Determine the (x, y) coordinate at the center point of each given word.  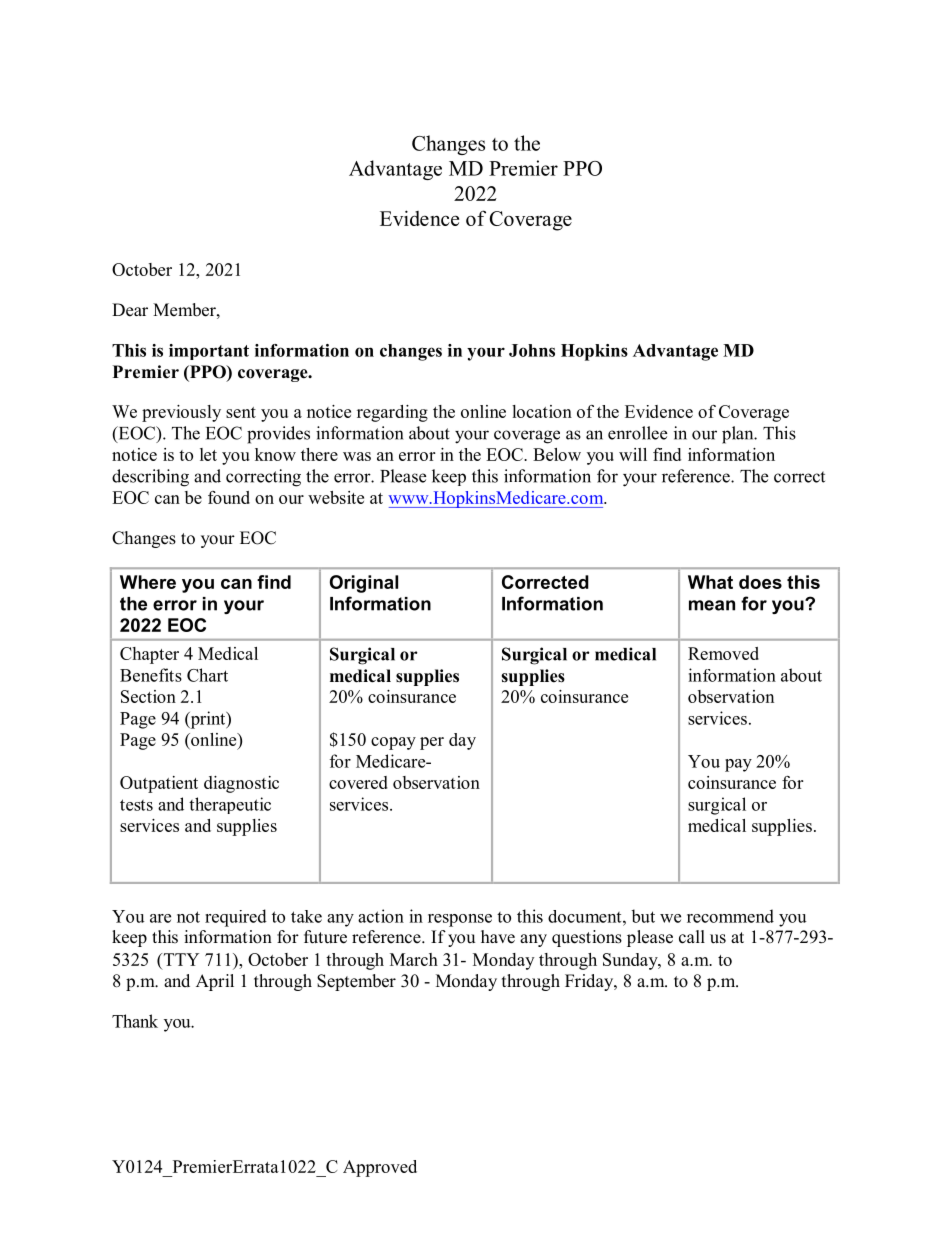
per (432, 743)
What (710, 582)
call (692, 937)
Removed (723, 653)
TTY (180, 959)
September (356, 982)
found (229, 497)
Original (364, 584)
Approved (380, 1168)
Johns (532, 350)
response (460, 920)
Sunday (631, 961)
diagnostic (241, 784)
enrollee (637, 433)
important (209, 352)
